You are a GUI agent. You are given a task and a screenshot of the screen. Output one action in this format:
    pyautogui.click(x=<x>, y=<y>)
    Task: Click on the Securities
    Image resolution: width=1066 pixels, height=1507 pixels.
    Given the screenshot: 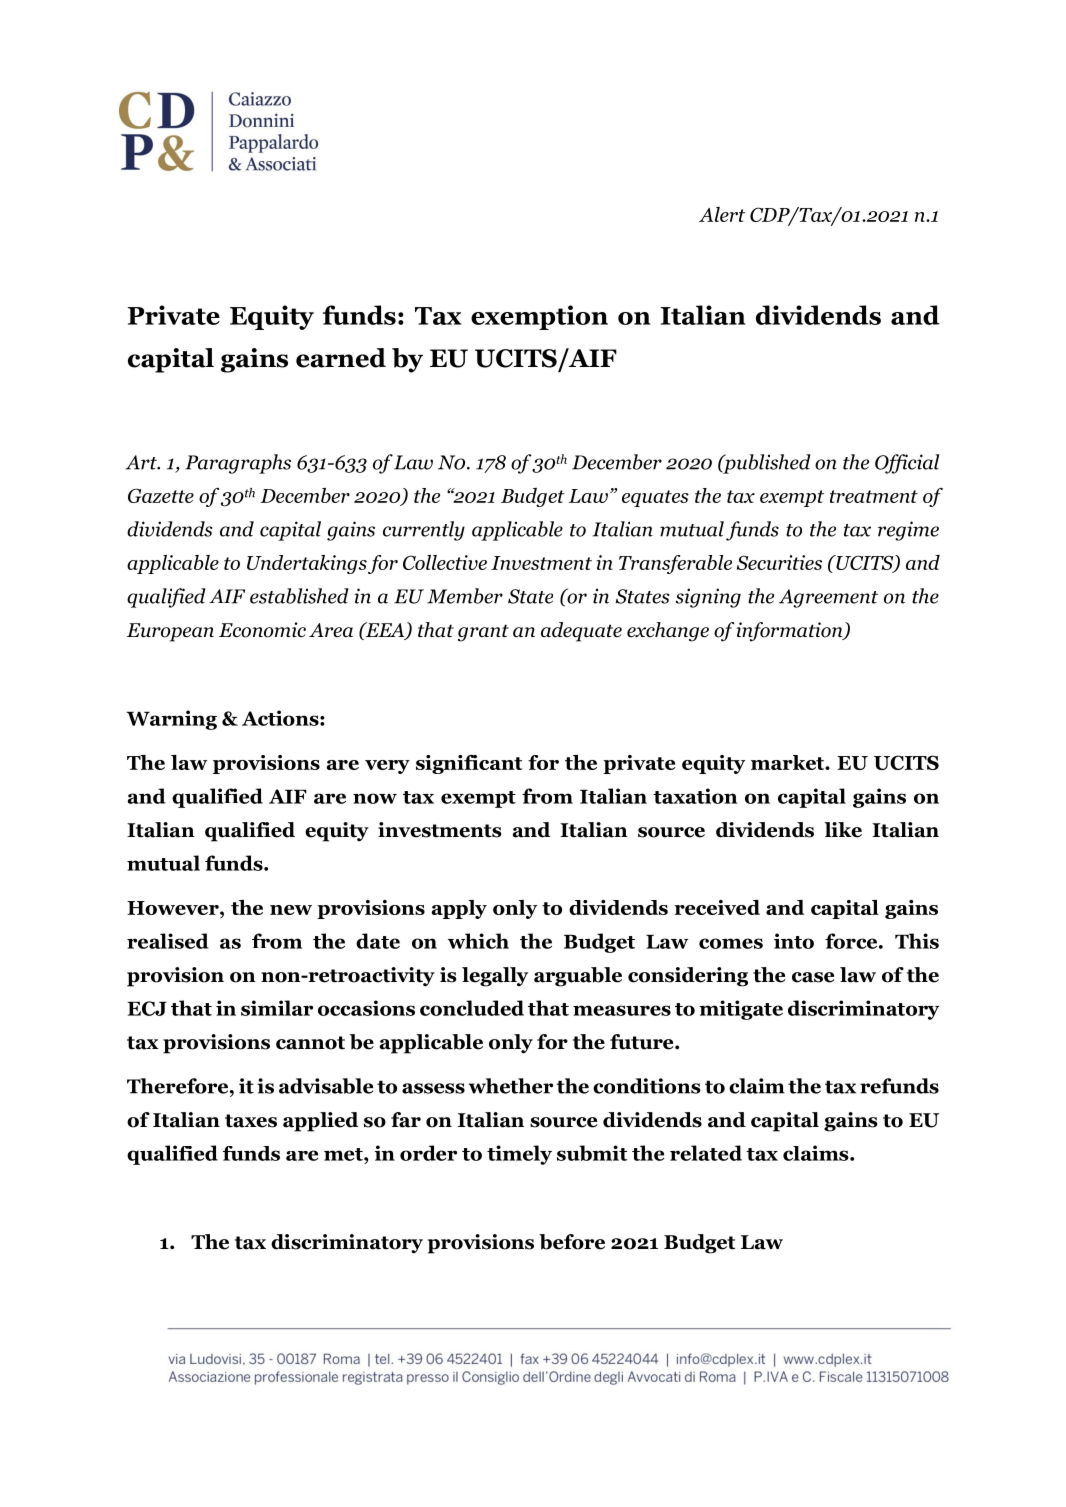 What is the action you would take?
    pyautogui.click(x=779, y=562)
